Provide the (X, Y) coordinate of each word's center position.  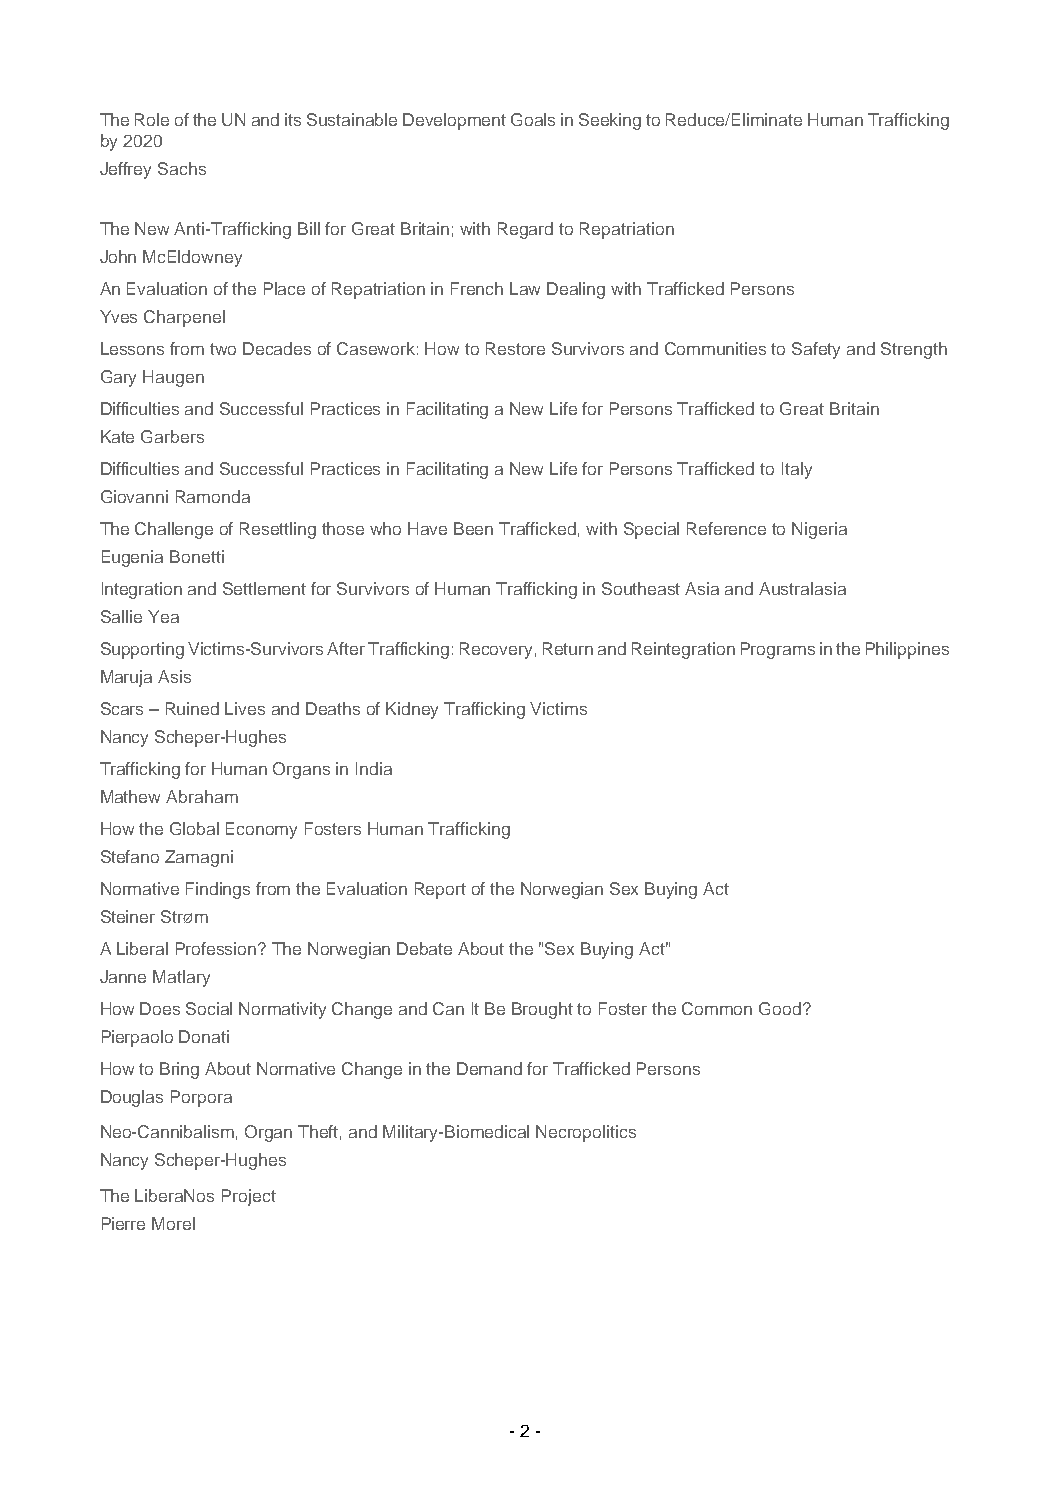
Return (568, 648)
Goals (533, 119)
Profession (217, 948)
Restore (515, 348)
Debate (424, 948)
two (223, 349)
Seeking (610, 121)
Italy (797, 470)
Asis (174, 676)
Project (249, 1197)
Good (780, 1008)
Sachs (182, 168)
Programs (778, 650)
